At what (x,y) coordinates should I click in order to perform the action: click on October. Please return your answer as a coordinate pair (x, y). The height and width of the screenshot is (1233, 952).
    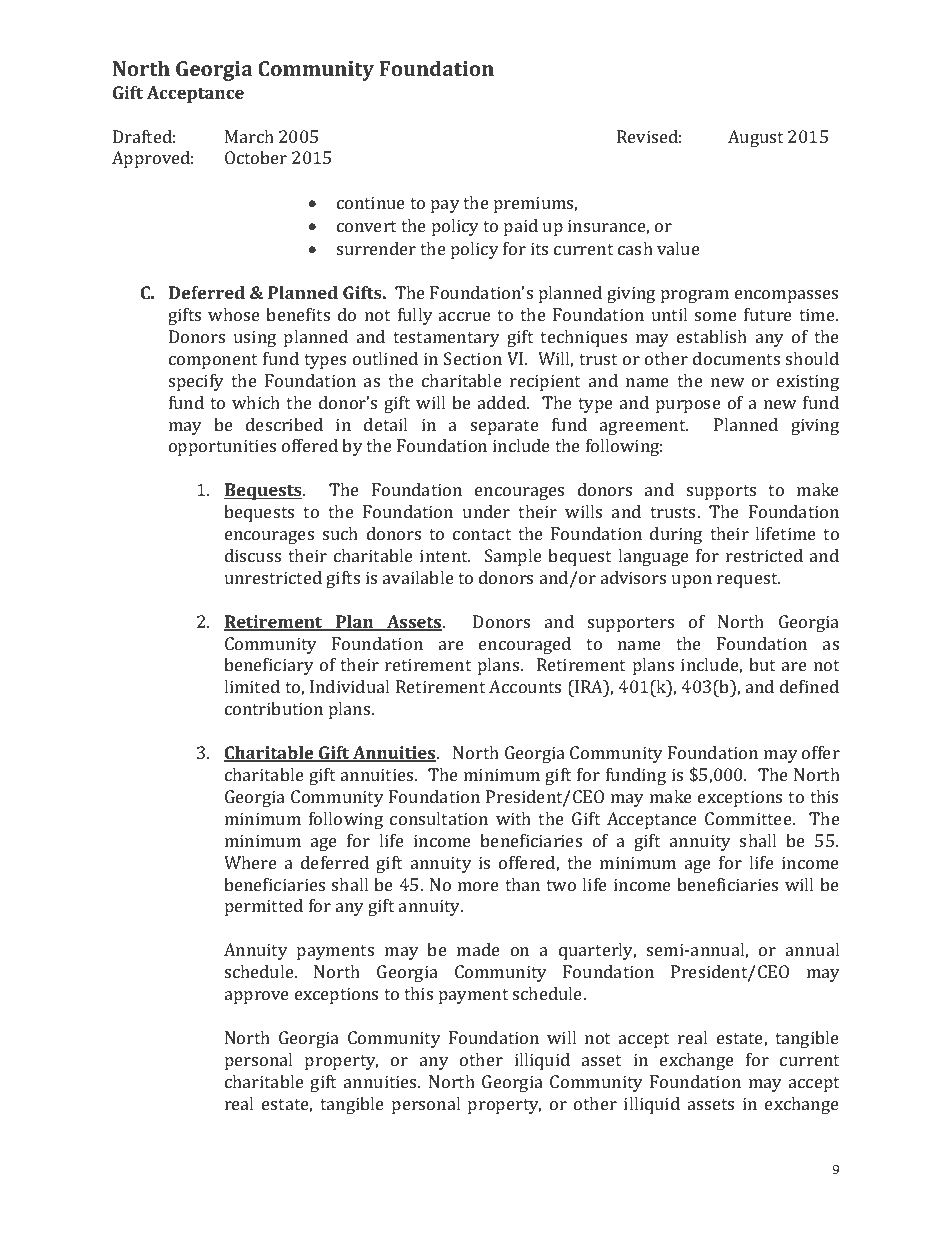
    Looking at the image, I should click on (256, 157).
